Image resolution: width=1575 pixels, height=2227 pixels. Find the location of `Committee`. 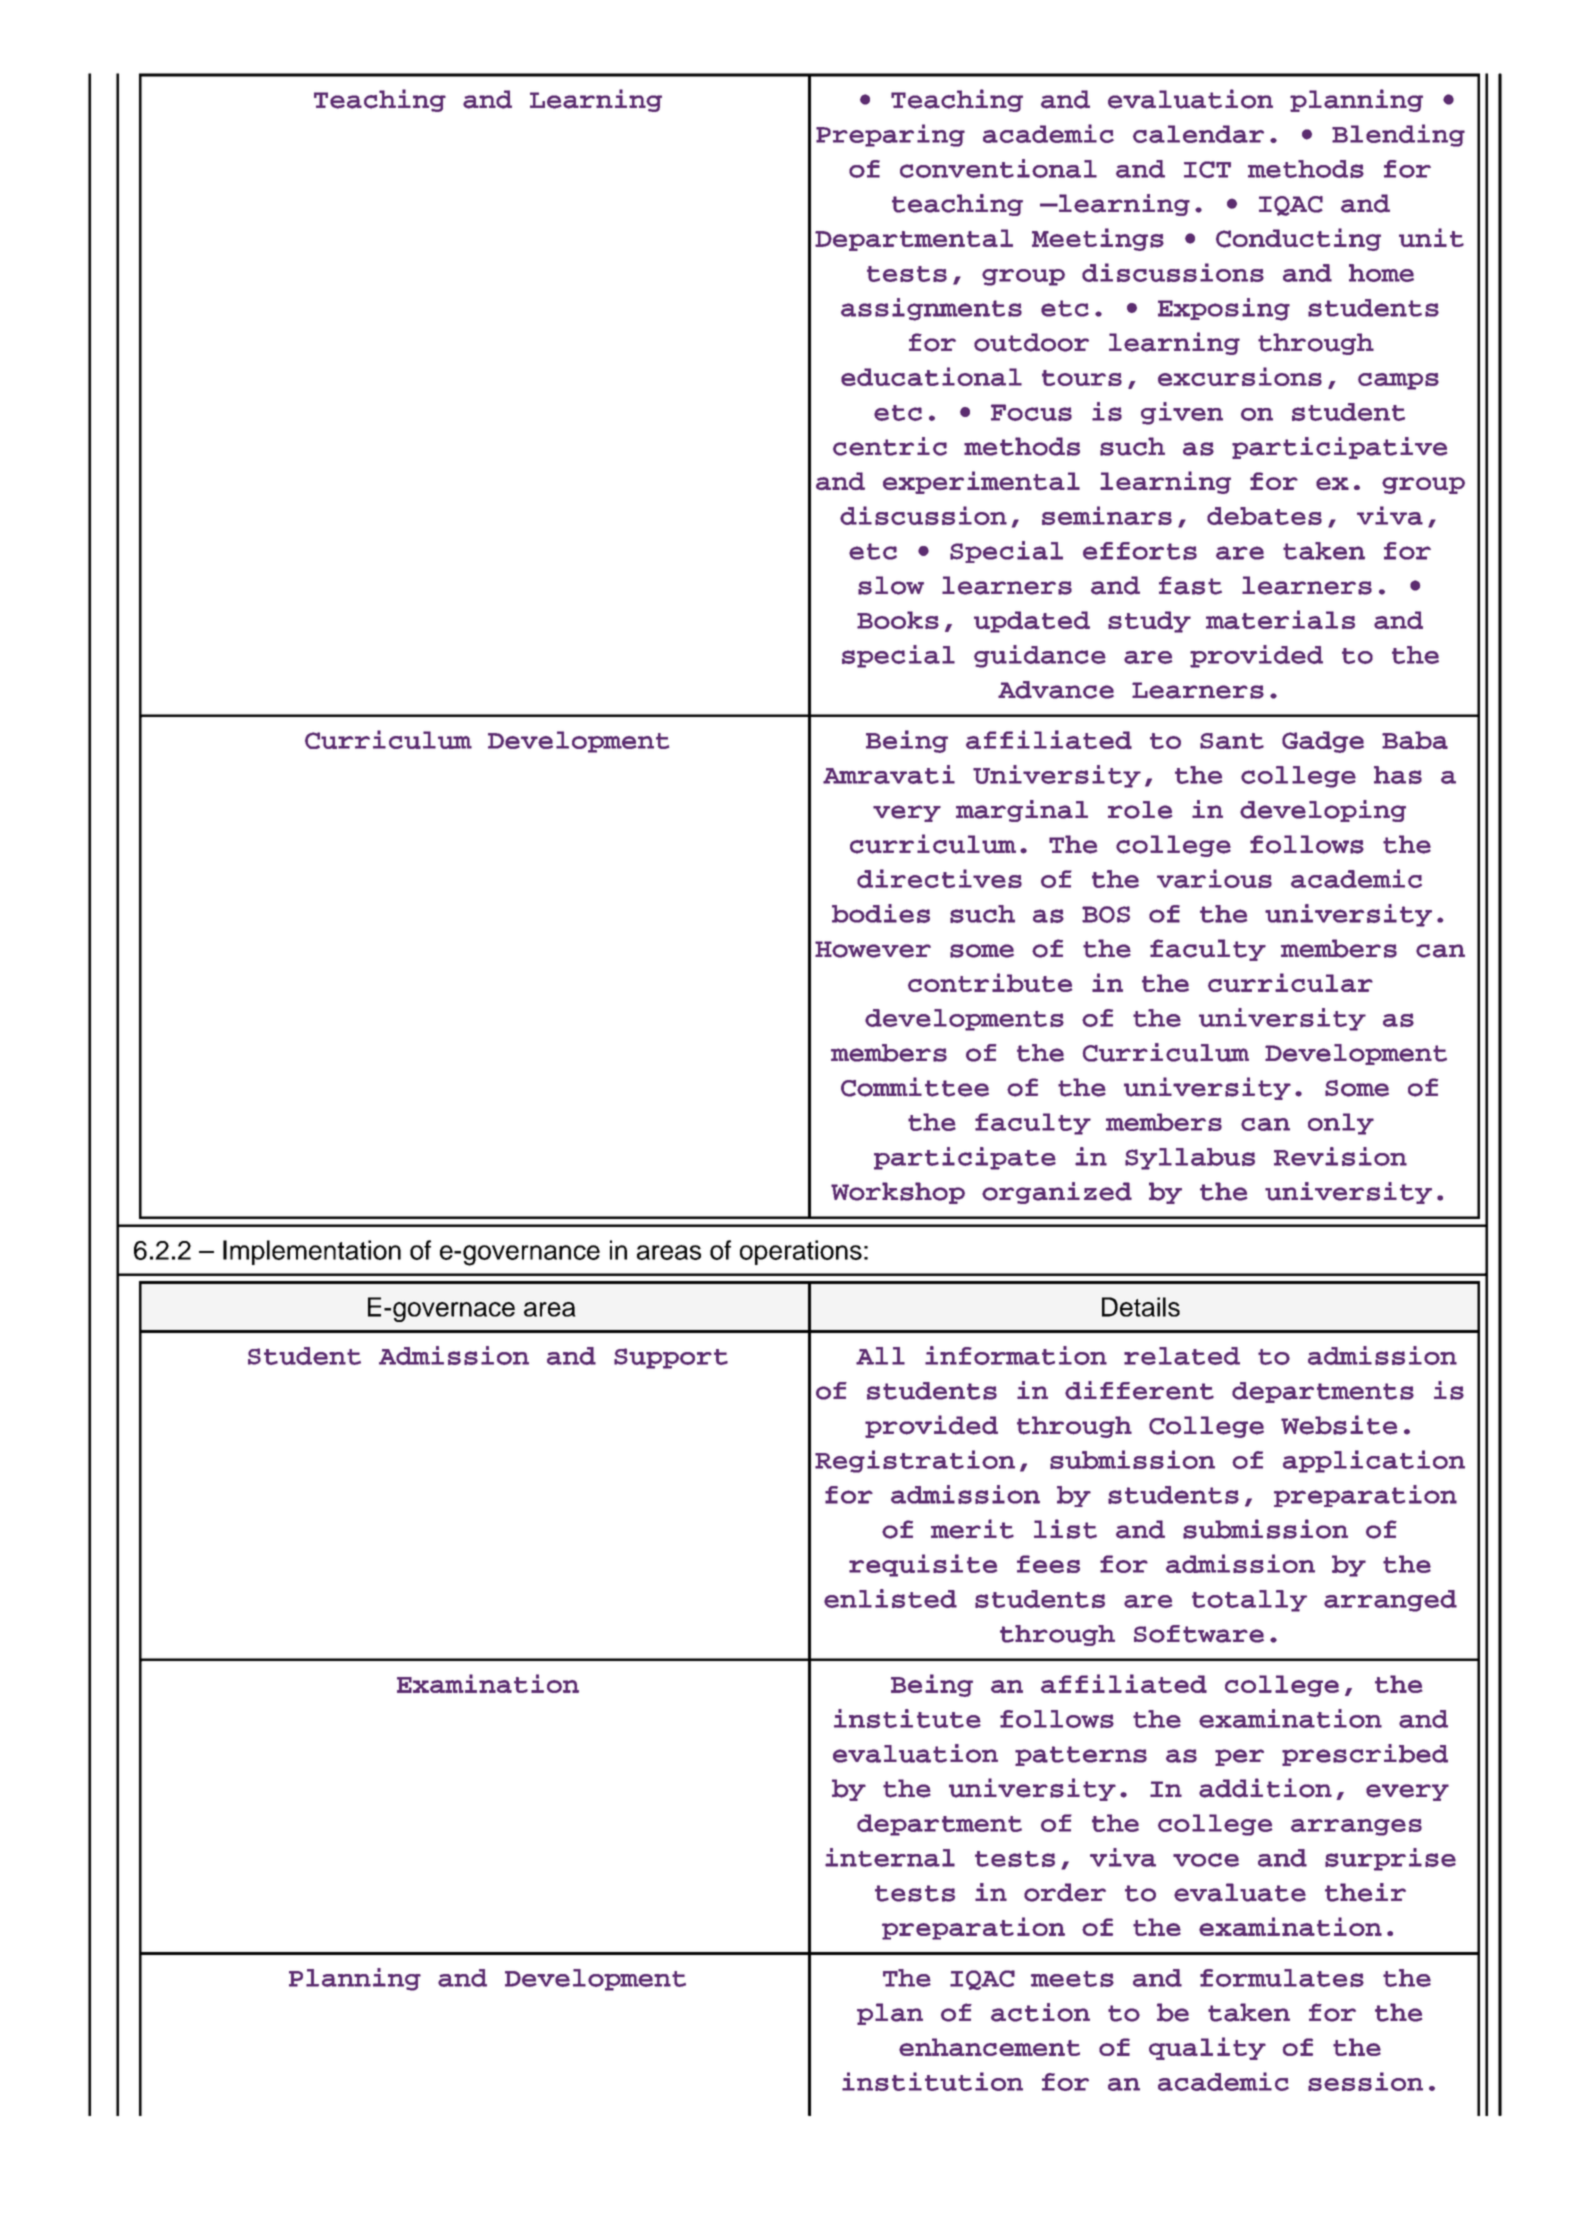

Committee is located at coordinates (915, 1087).
